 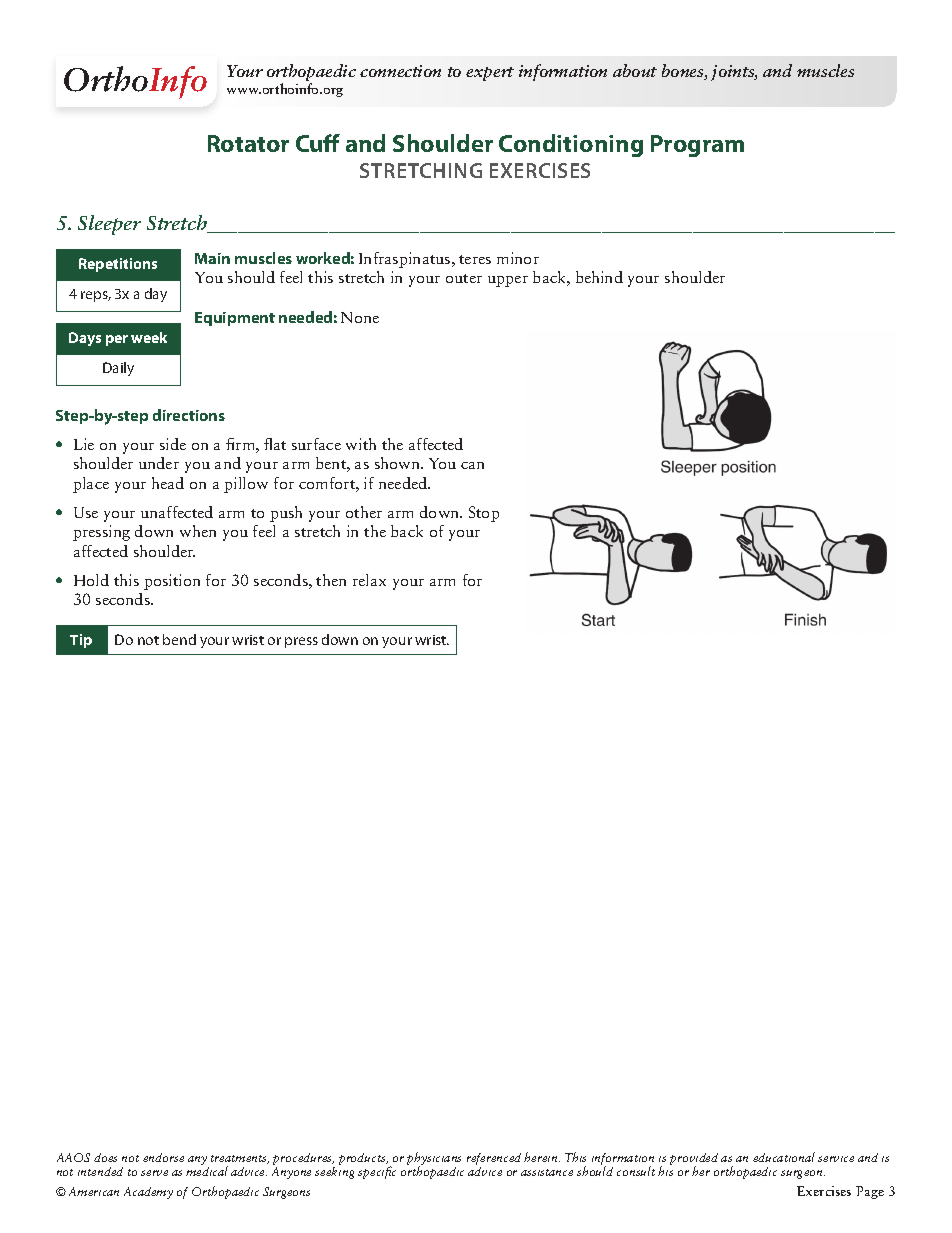 What do you see at coordinates (179, 639) in the screenshot?
I see `bend` at bounding box center [179, 639].
